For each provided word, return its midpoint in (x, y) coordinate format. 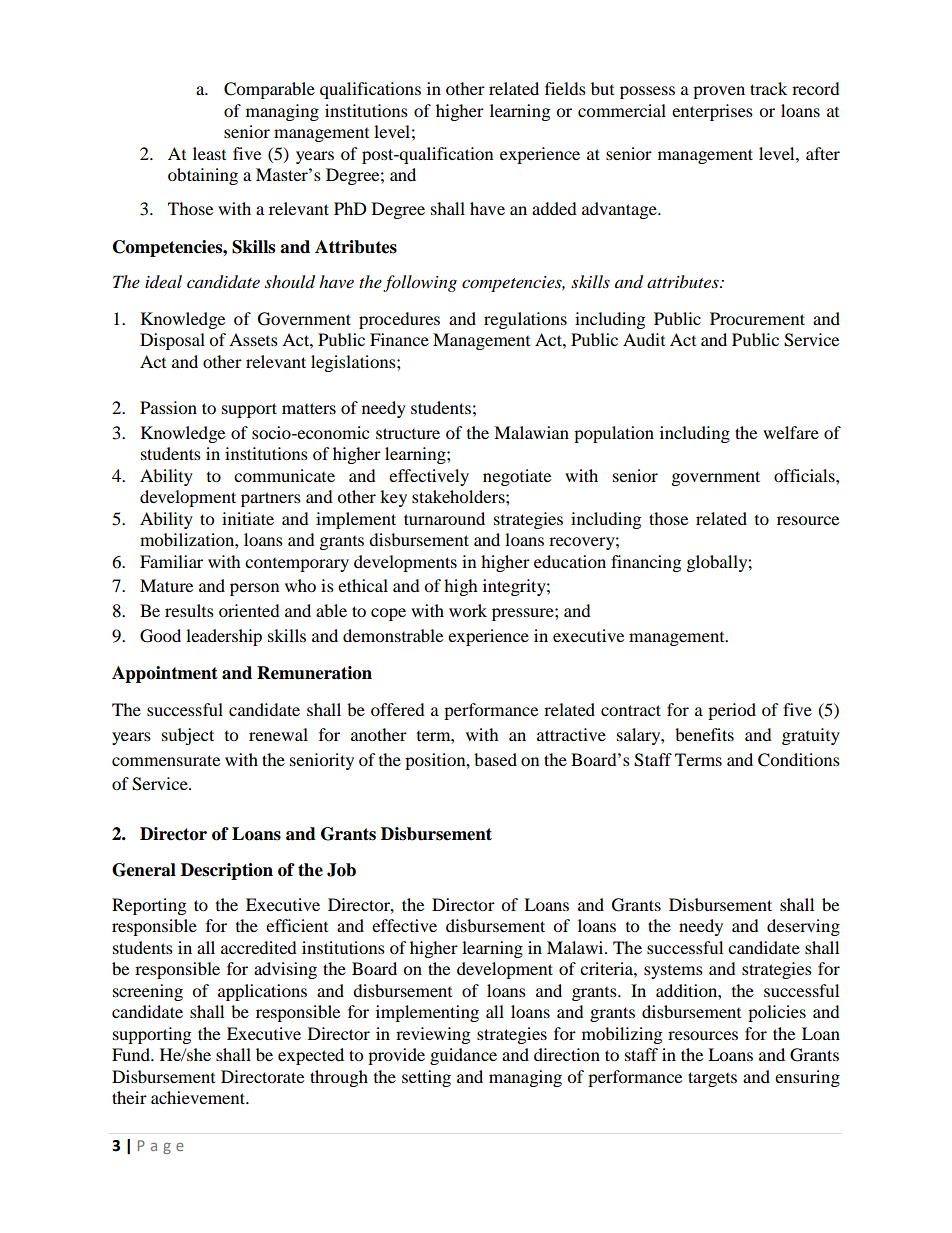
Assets (253, 339)
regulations (525, 320)
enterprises (712, 112)
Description (227, 871)
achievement (199, 1097)
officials (805, 475)
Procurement (757, 318)
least (209, 153)
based (495, 759)
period (732, 711)
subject (188, 736)
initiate (248, 518)
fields (565, 88)
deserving (803, 927)
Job (341, 870)
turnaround (444, 518)
